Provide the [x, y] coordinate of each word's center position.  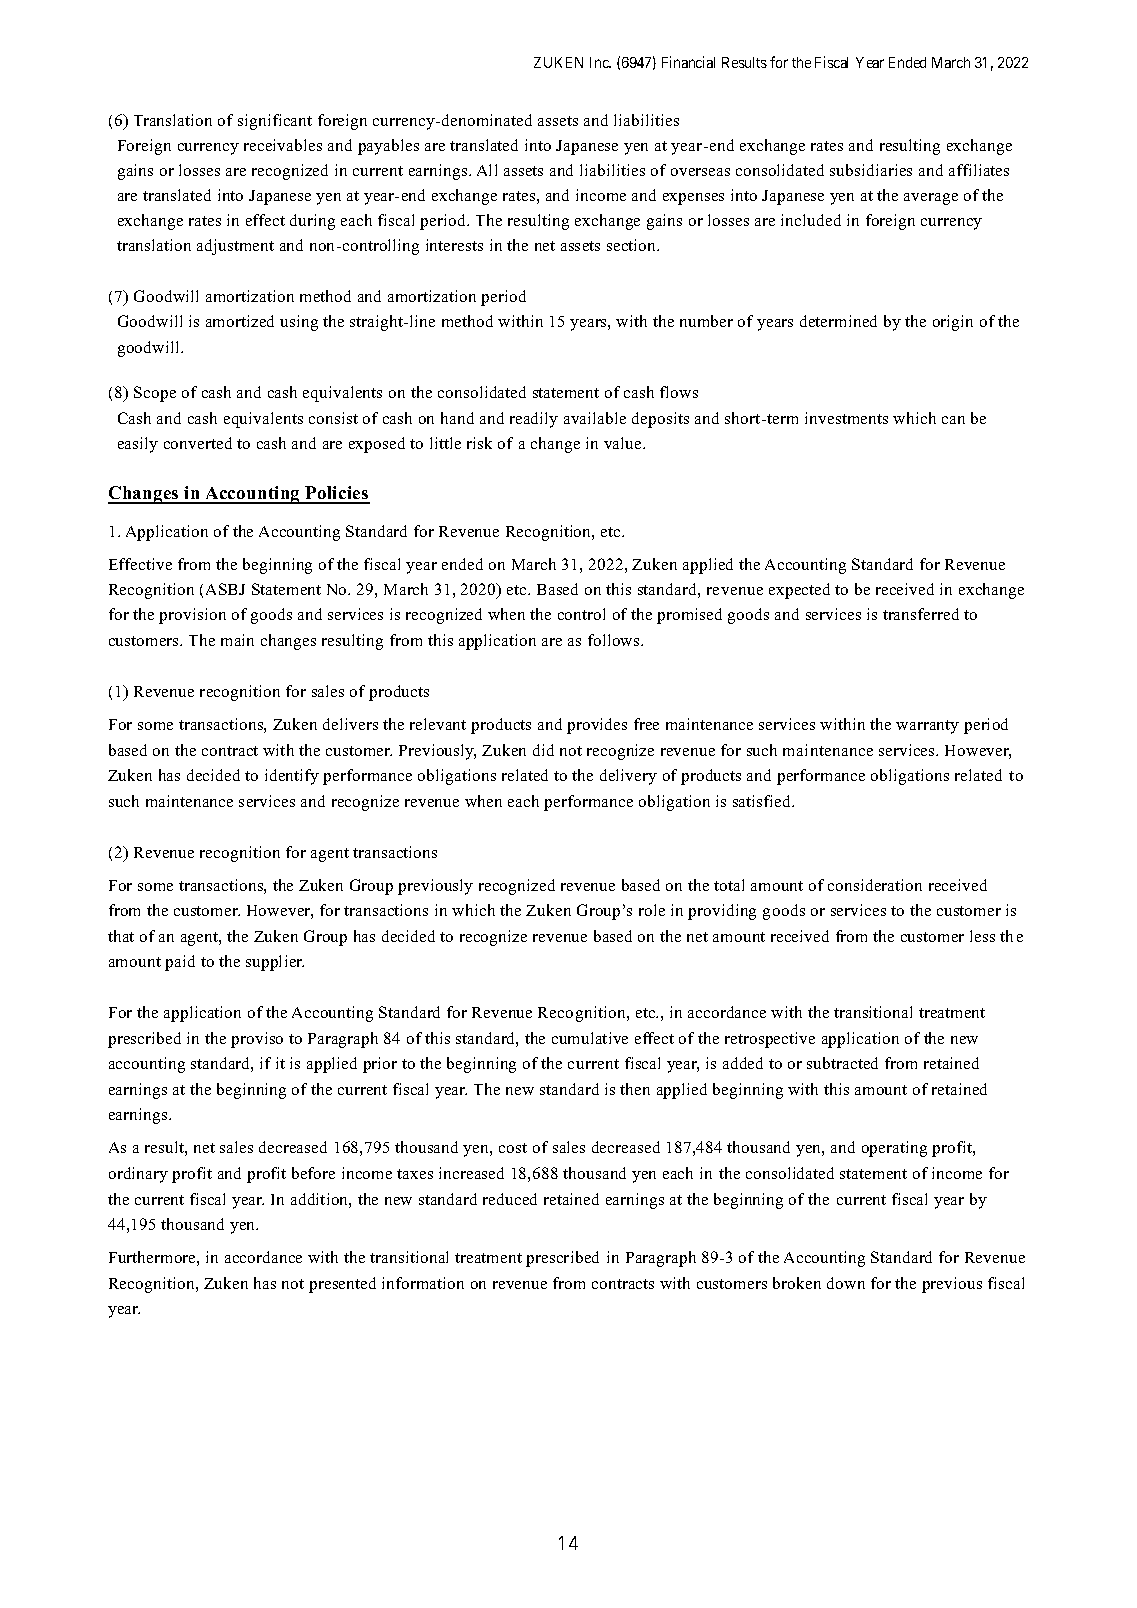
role [652, 910]
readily [534, 420]
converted [198, 443]
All [487, 170]
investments [846, 418]
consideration [875, 885]
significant [275, 122]
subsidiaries [871, 170]
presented [342, 1285]
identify [292, 777]
